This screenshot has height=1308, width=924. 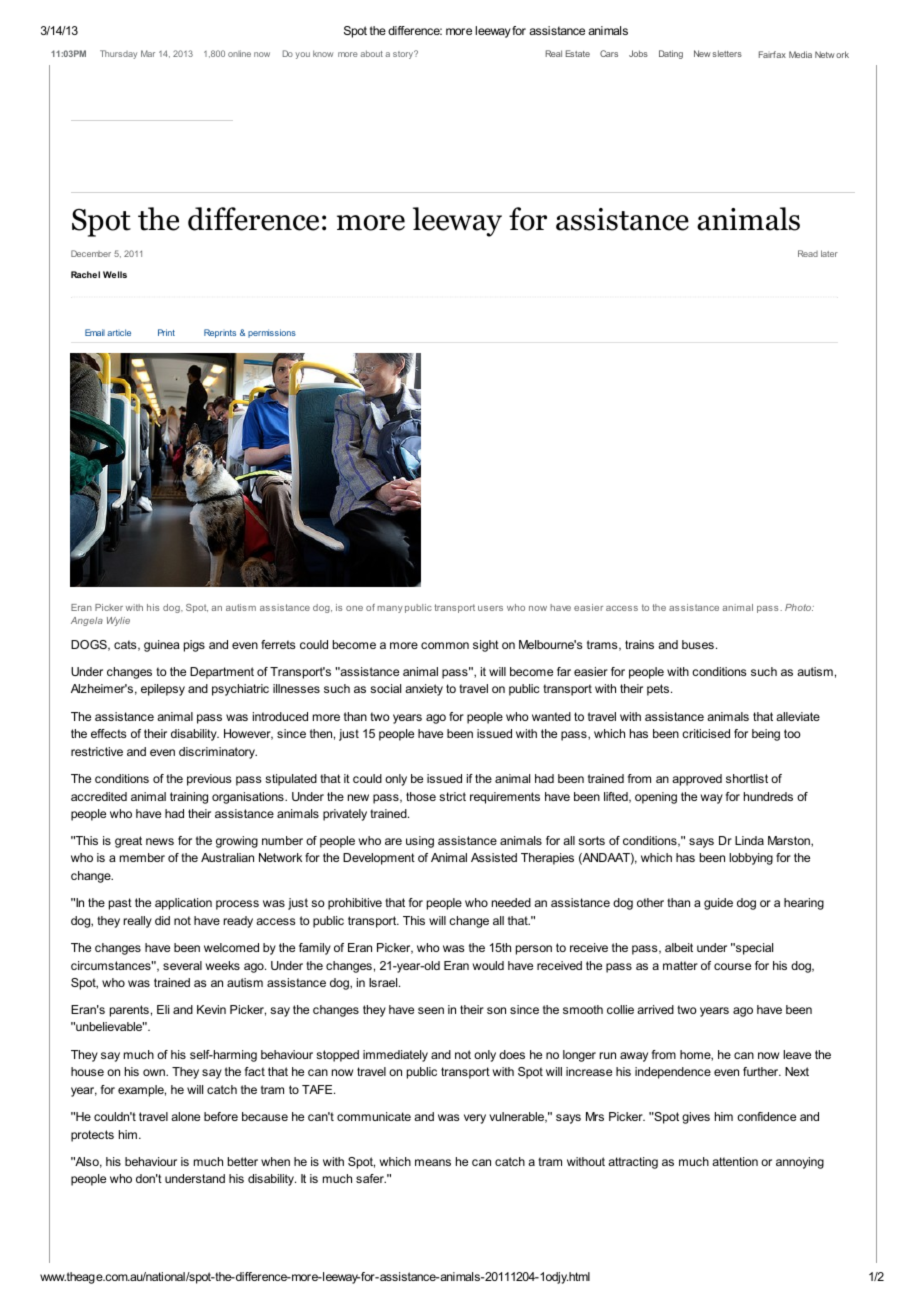 What do you see at coordinates (751, 859) in the screenshot?
I see `lobbying` at bounding box center [751, 859].
